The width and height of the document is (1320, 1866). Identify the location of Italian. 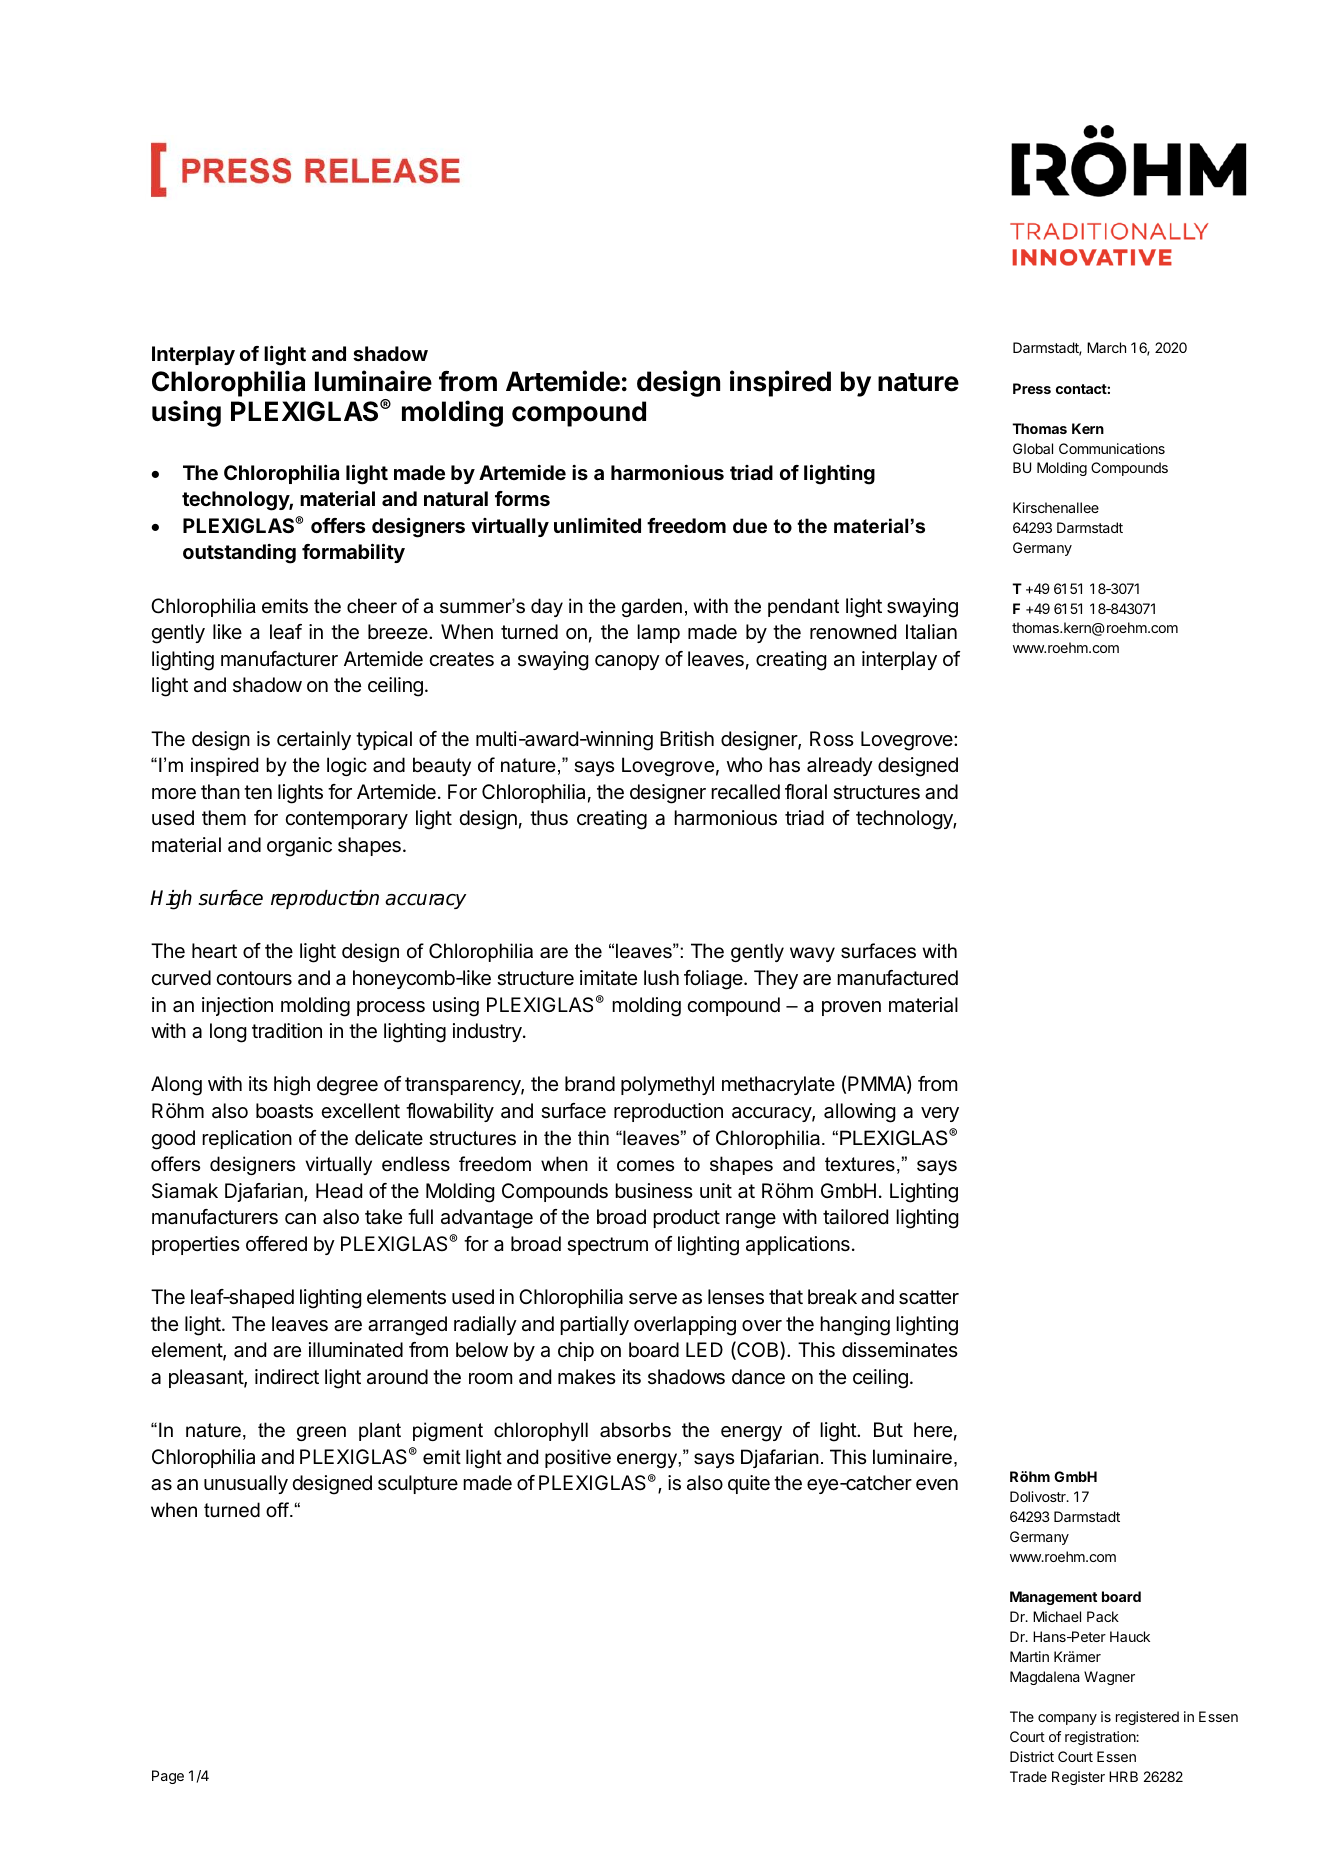
(931, 632).
